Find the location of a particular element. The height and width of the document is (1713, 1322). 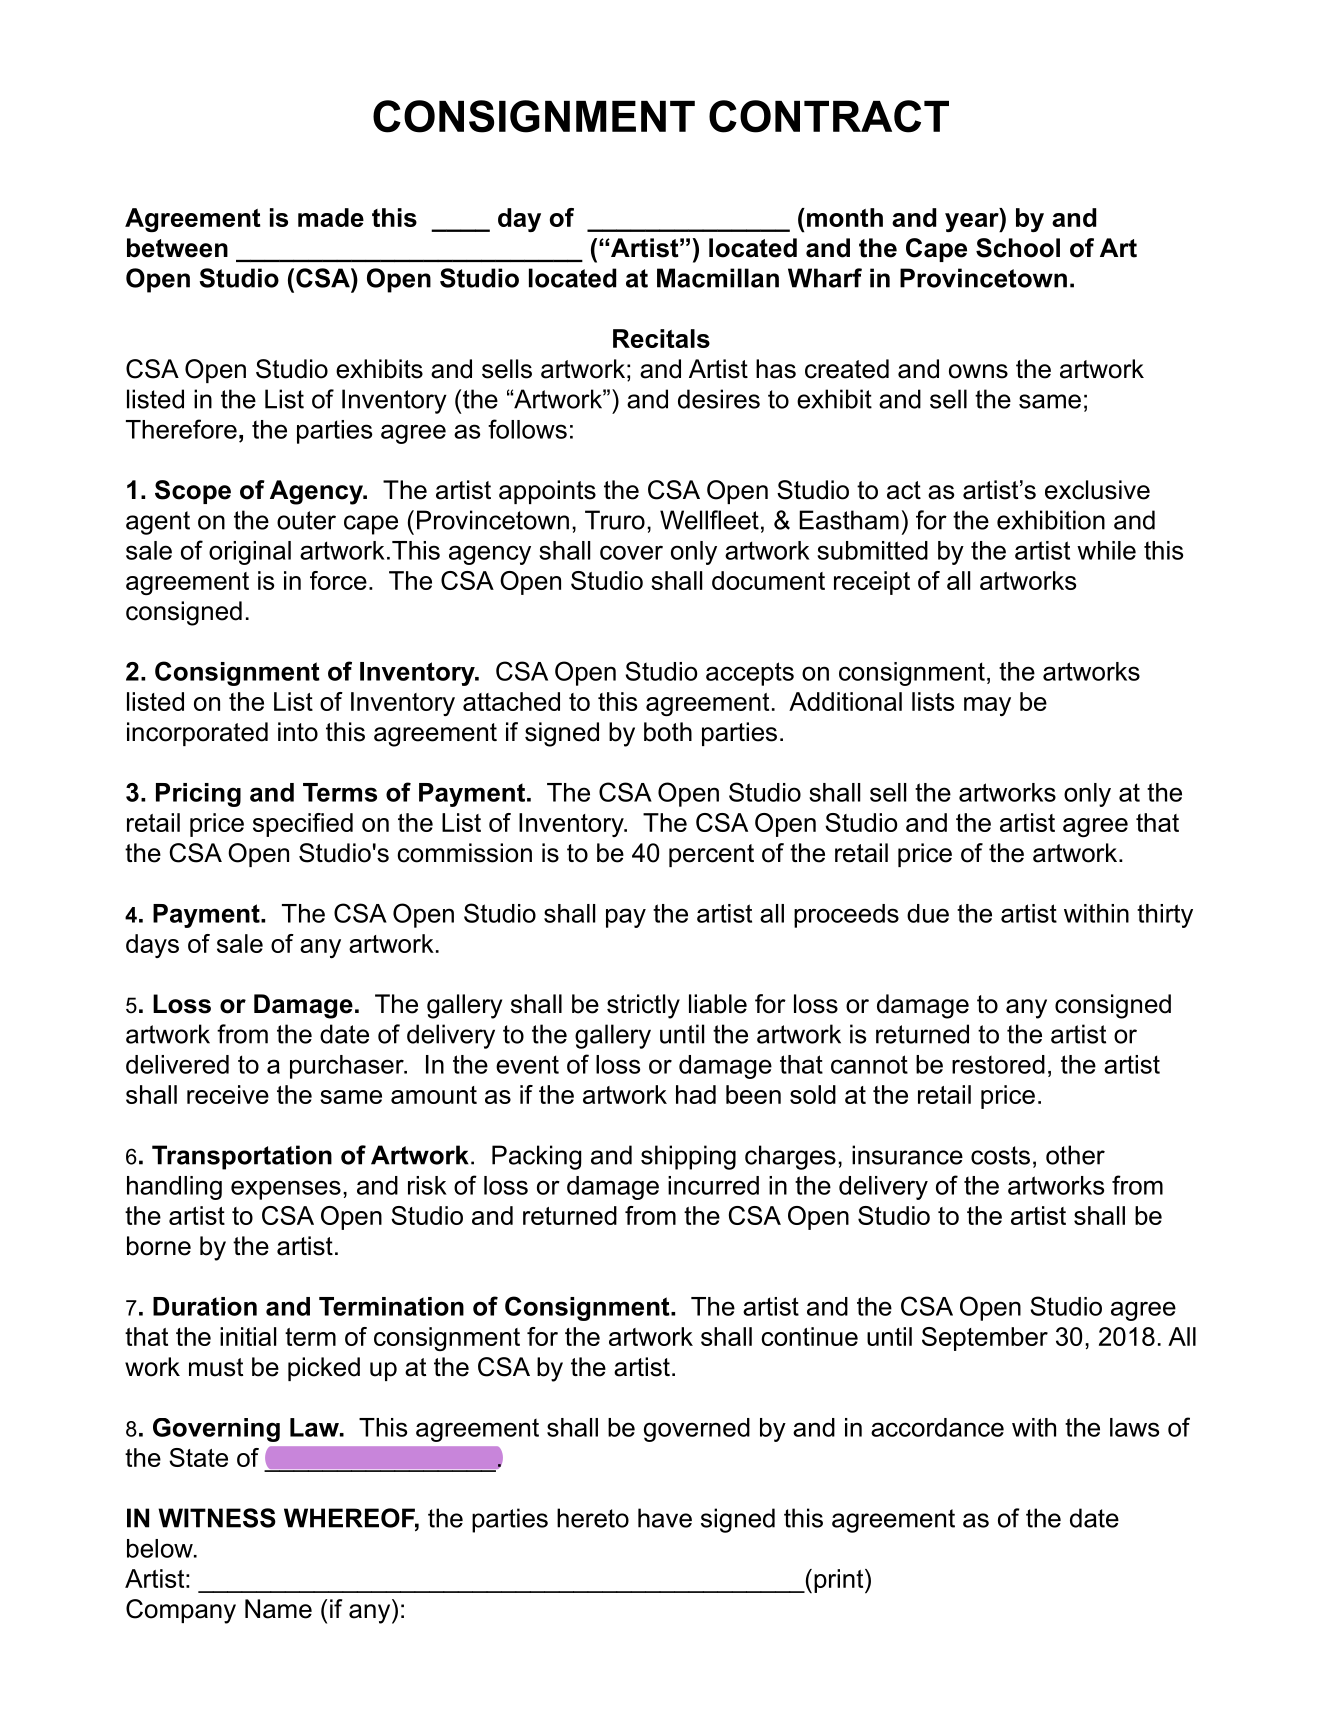

have is located at coordinates (665, 1518).
